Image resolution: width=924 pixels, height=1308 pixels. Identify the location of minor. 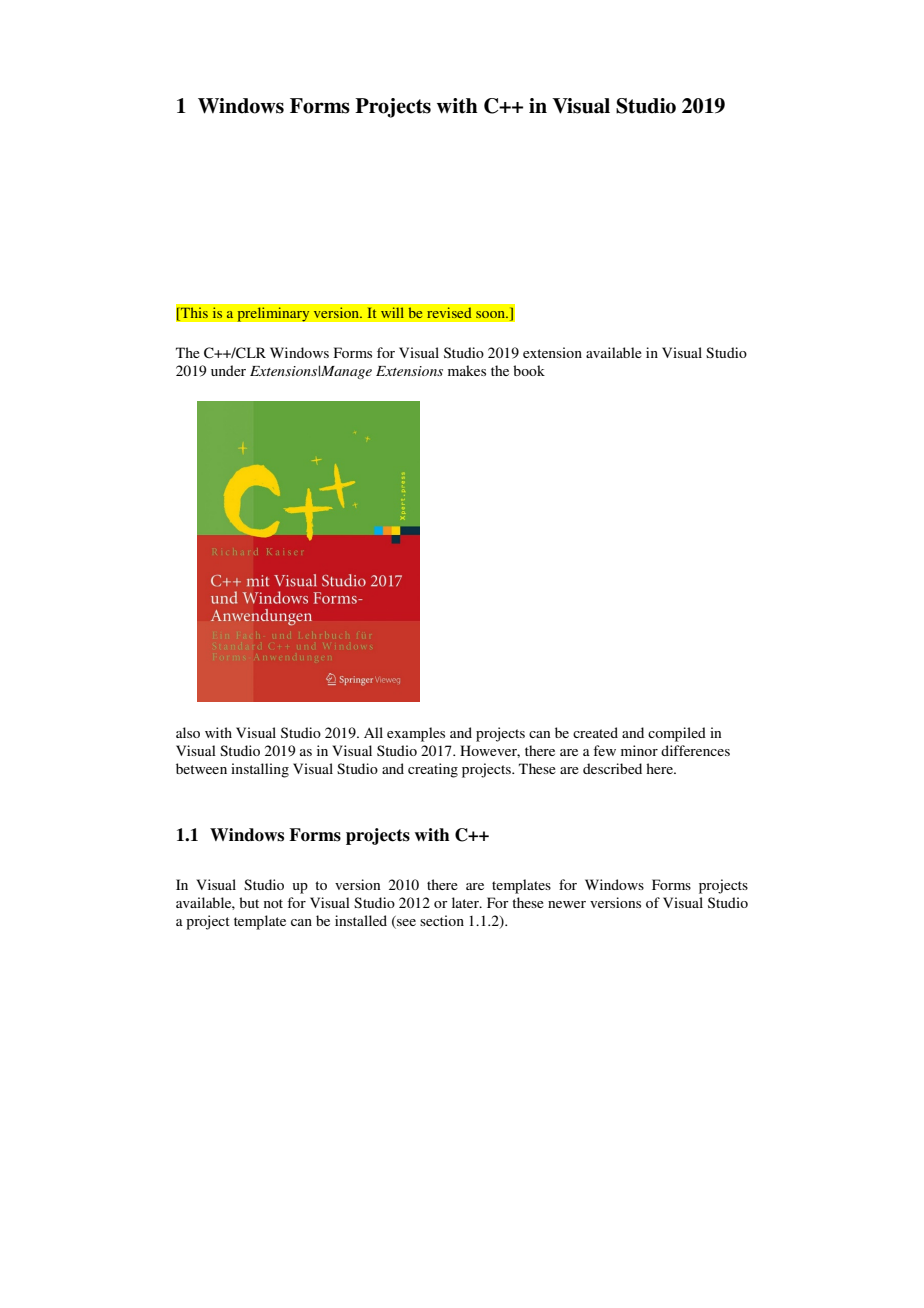
(639, 750).
